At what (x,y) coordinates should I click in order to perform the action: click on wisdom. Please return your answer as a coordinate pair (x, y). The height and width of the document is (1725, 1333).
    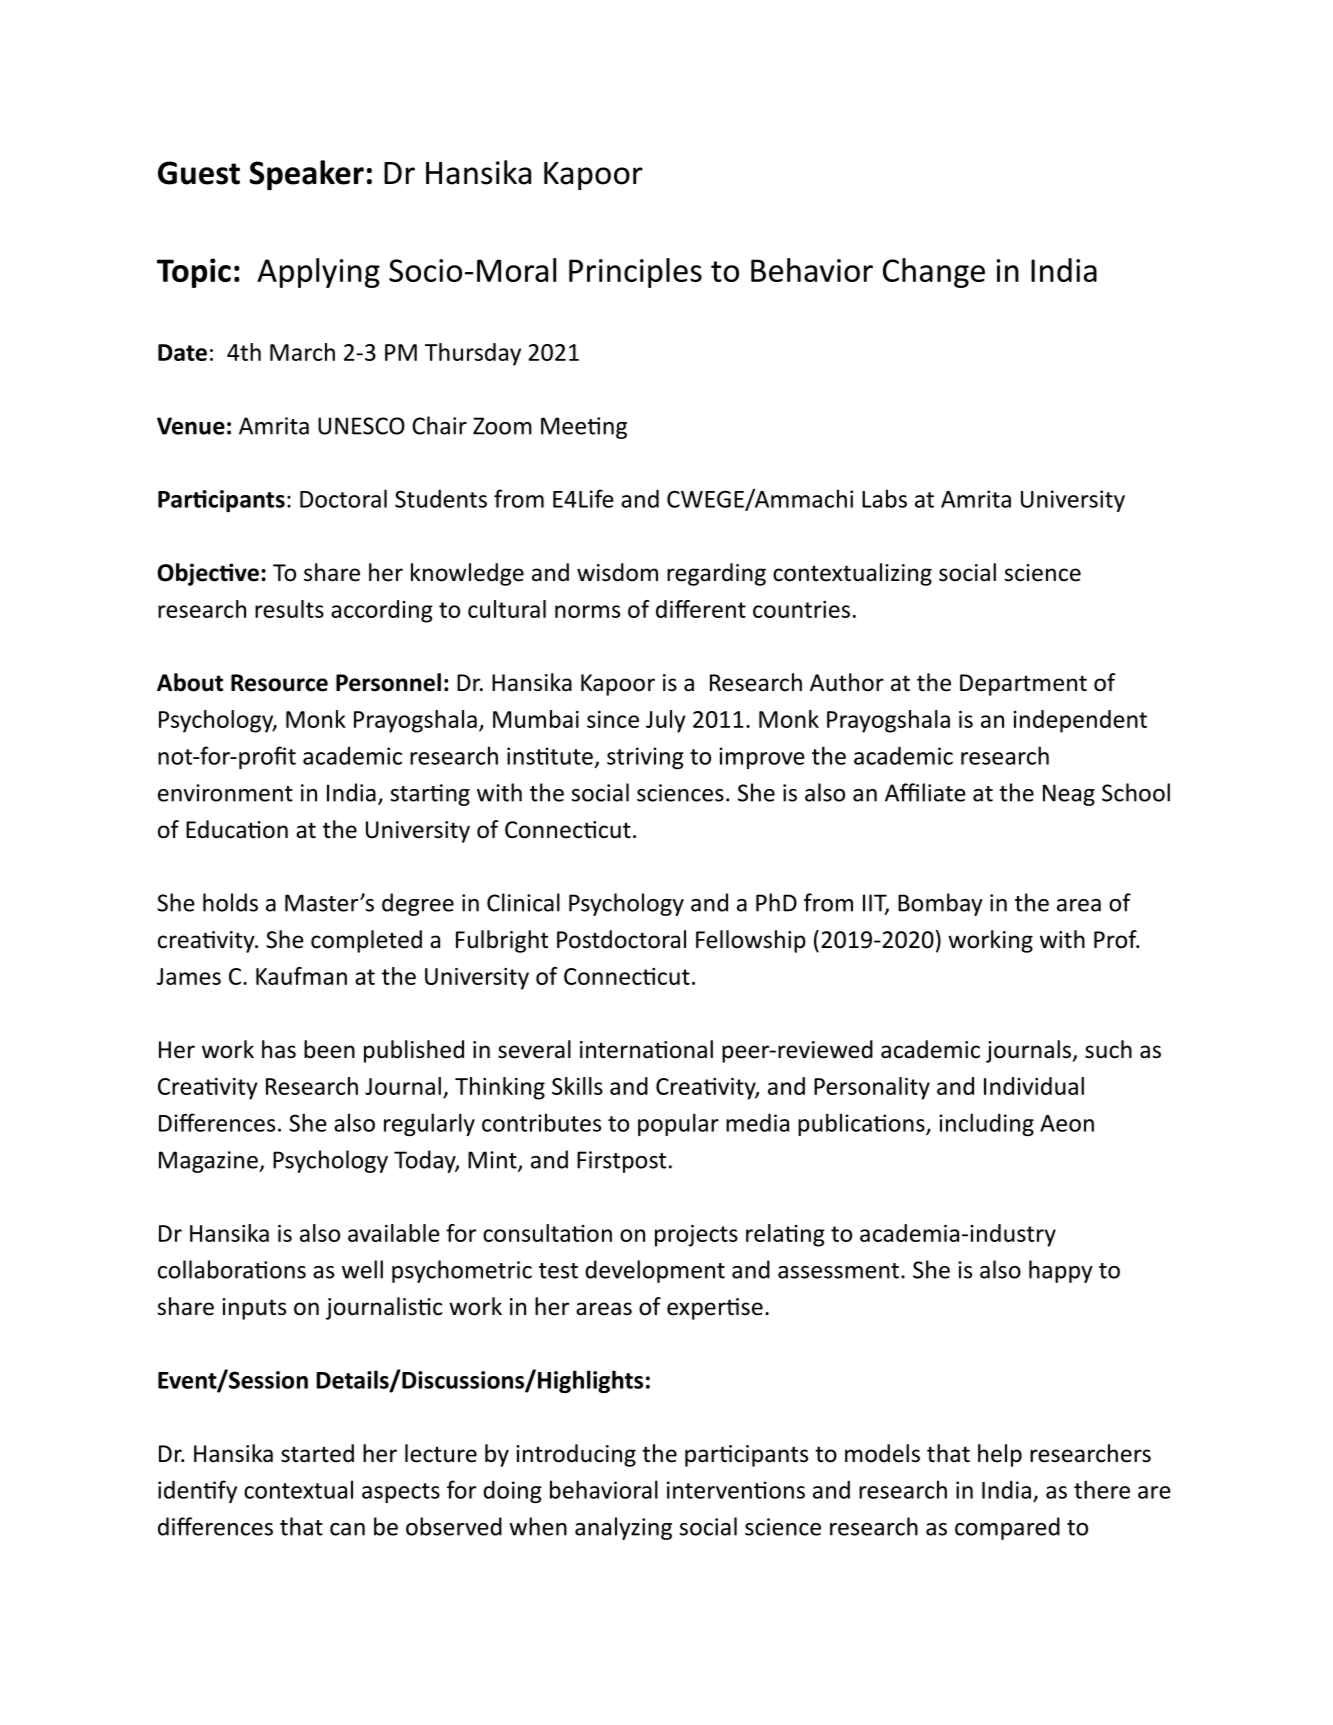
    Looking at the image, I should click on (617, 572).
